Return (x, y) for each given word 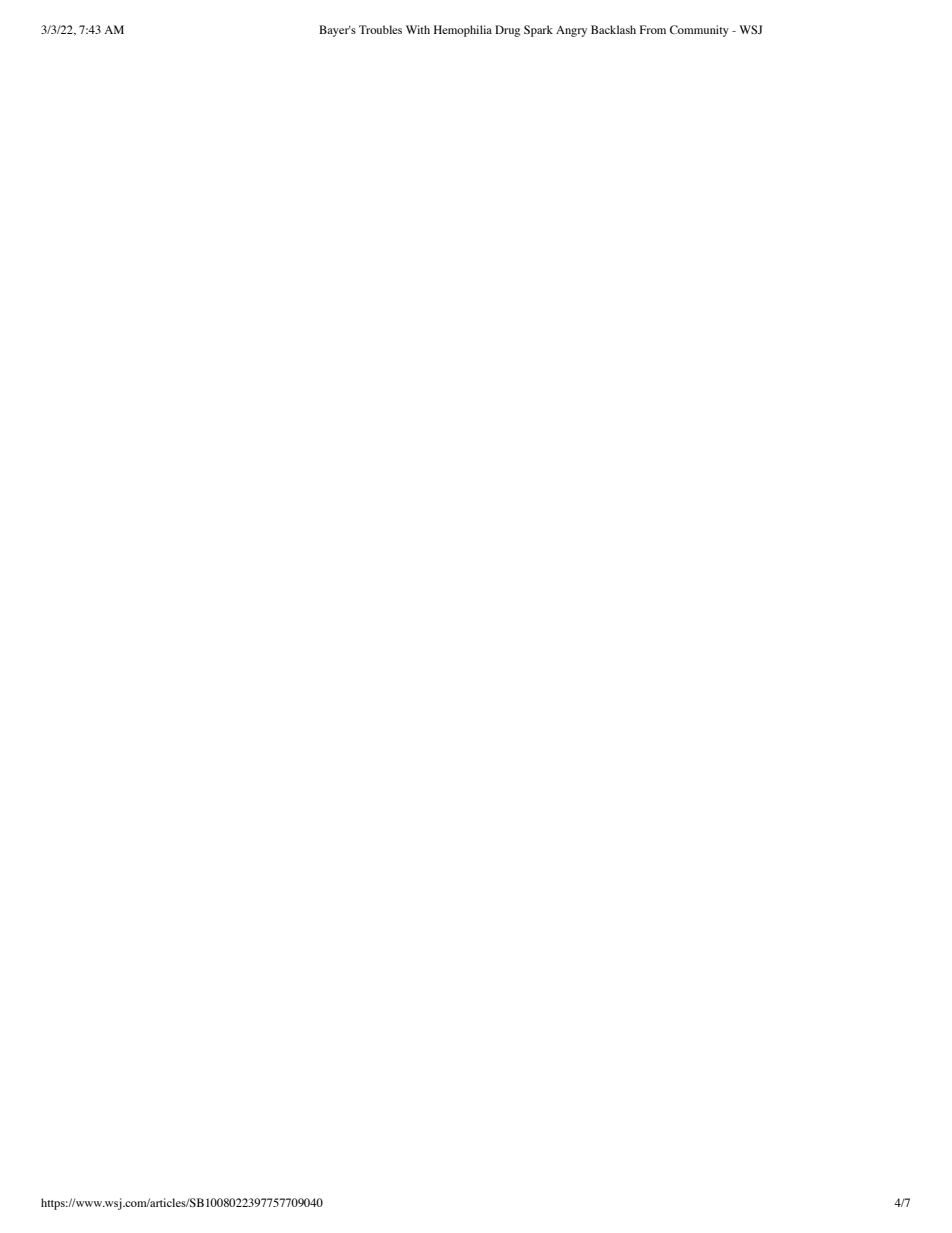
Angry (571, 31)
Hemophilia (463, 31)
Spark (538, 31)
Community (699, 31)
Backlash (613, 29)
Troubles (380, 29)
